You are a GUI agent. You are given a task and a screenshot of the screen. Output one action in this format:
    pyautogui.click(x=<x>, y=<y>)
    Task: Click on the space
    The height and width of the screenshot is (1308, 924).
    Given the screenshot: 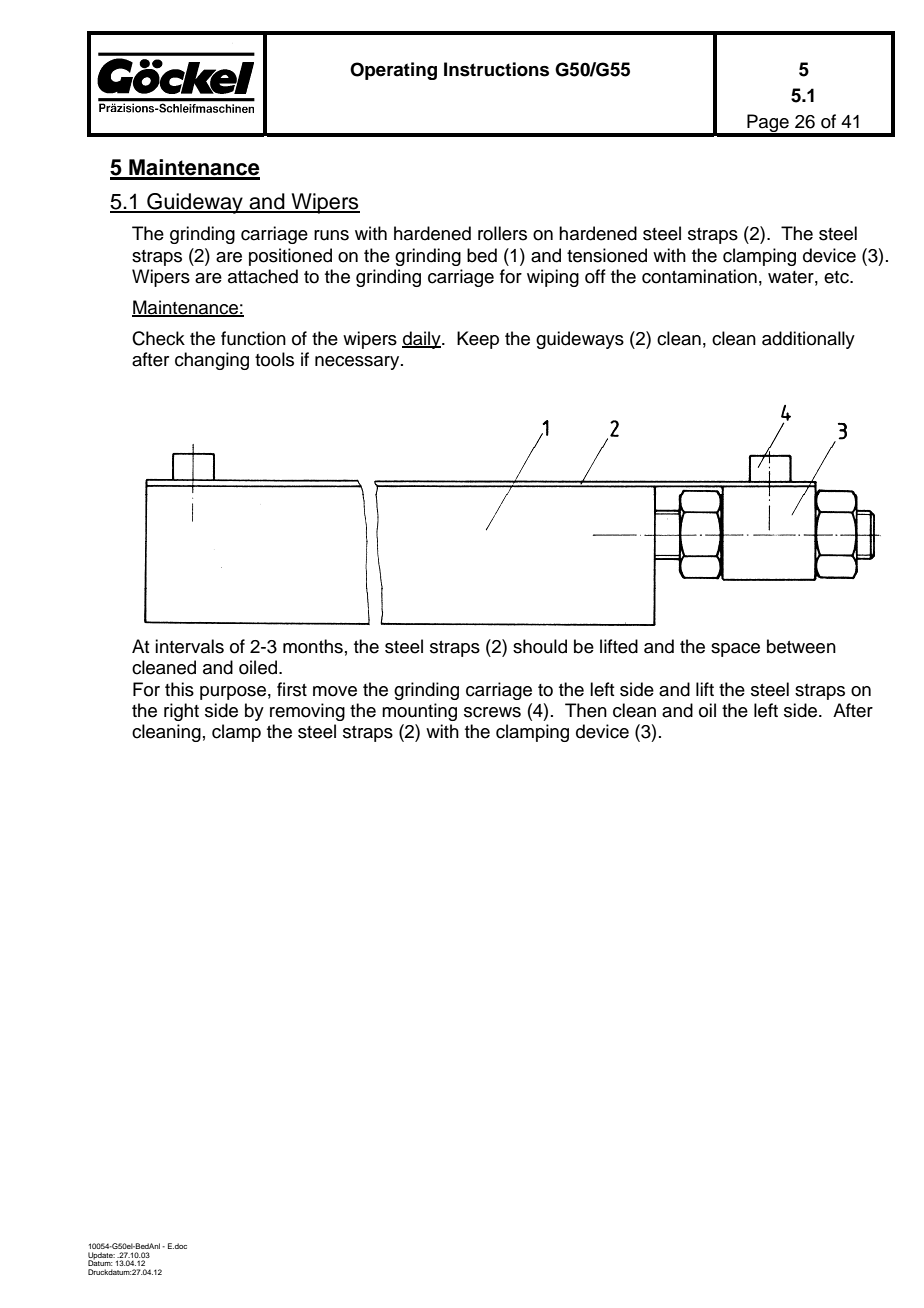 What is the action you would take?
    pyautogui.click(x=735, y=650)
